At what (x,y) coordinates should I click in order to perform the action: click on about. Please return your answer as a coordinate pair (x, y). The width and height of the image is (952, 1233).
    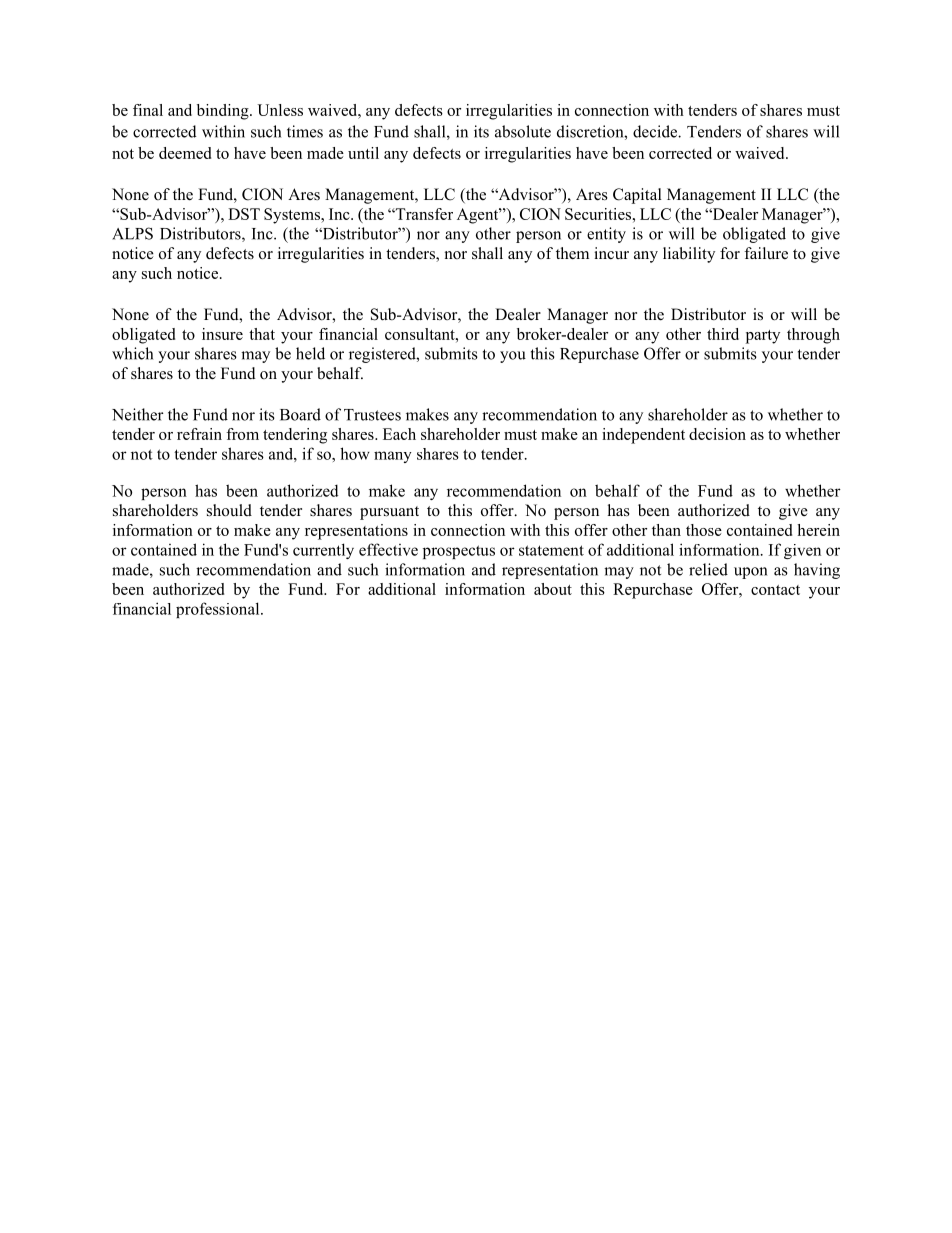
    Looking at the image, I should click on (553, 589).
